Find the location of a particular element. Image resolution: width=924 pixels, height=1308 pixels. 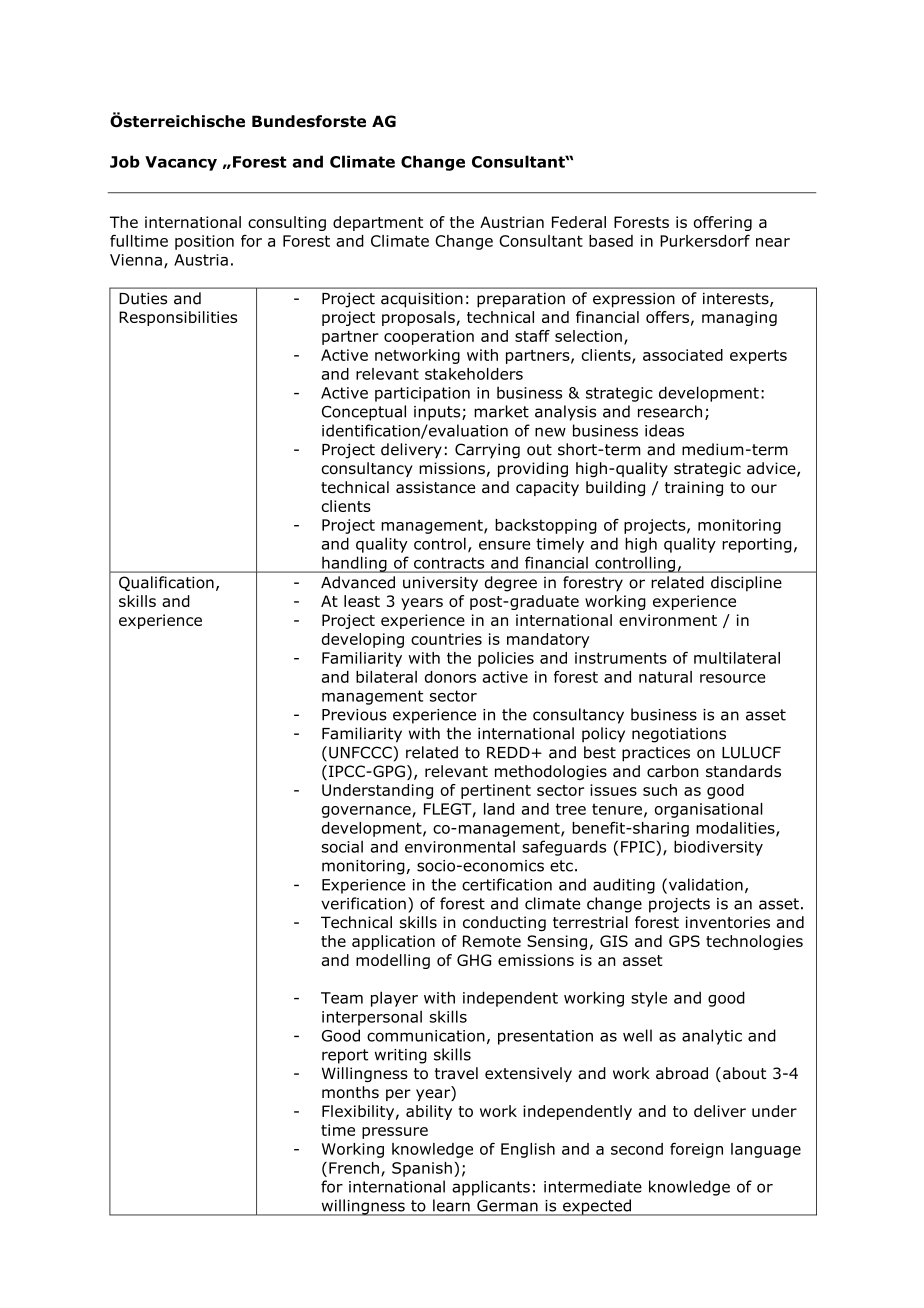

offering is located at coordinates (723, 223).
